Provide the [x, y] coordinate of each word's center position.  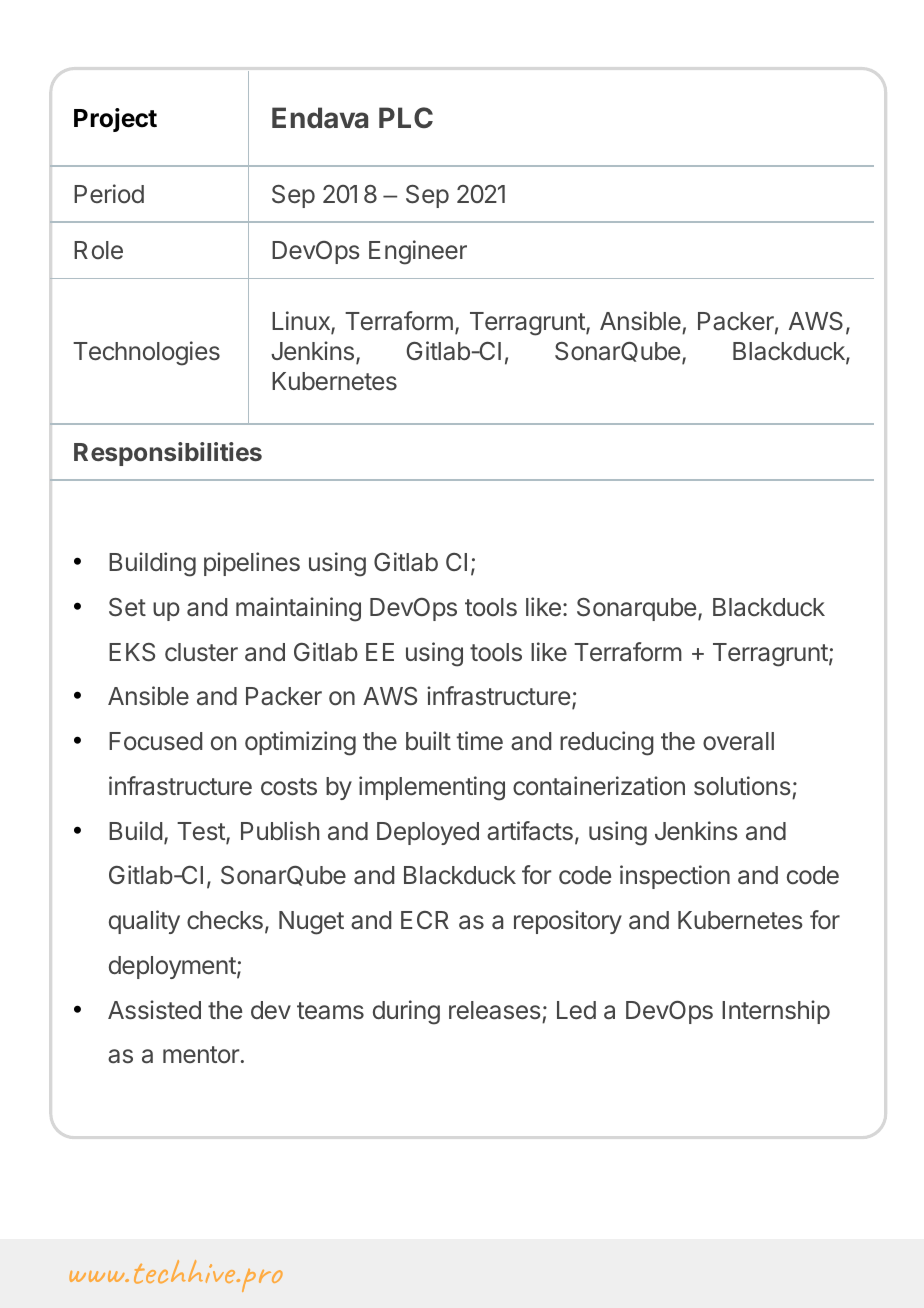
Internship [776, 1012]
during [406, 1012]
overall [738, 741]
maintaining [298, 609]
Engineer [418, 252]
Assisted [154, 1010]
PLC [406, 117]
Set [127, 607]
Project [115, 120]
